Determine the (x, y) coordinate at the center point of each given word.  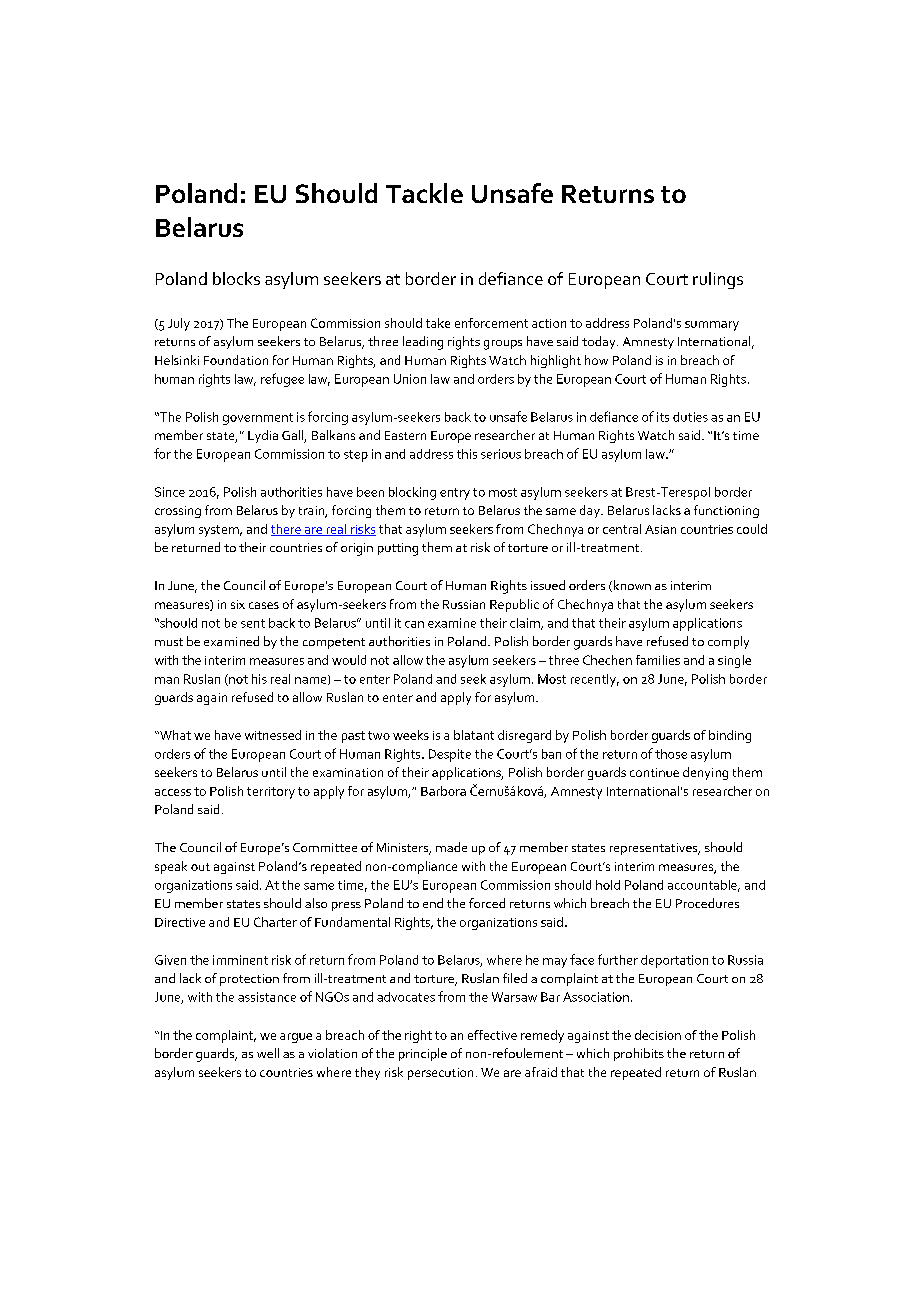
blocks (236, 278)
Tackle (424, 193)
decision (658, 1035)
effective (492, 1035)
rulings (718, 280)
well (268, 1053)
